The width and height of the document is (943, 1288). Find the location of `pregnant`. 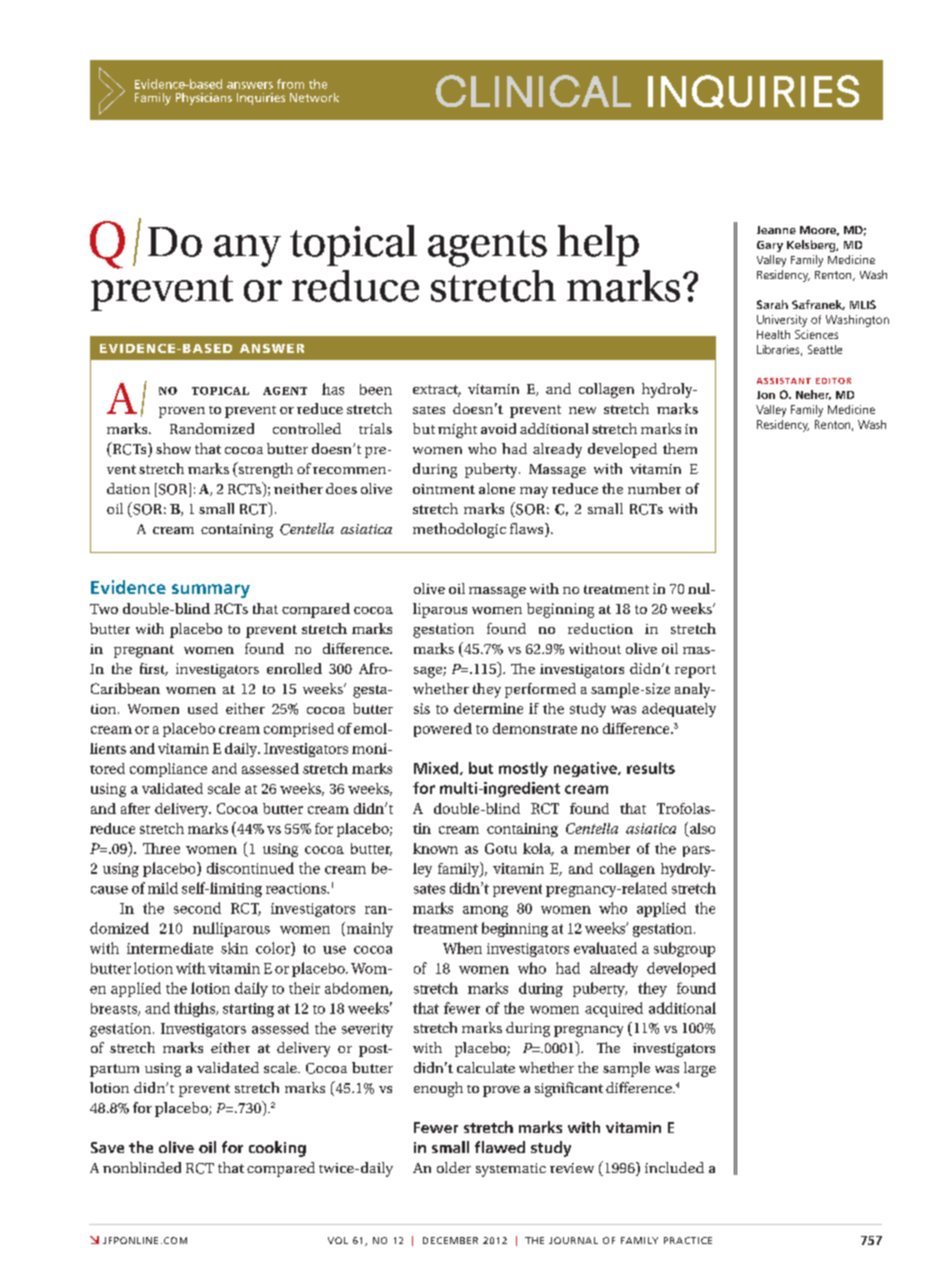

pregnant is located at coordinates (144, 651).
